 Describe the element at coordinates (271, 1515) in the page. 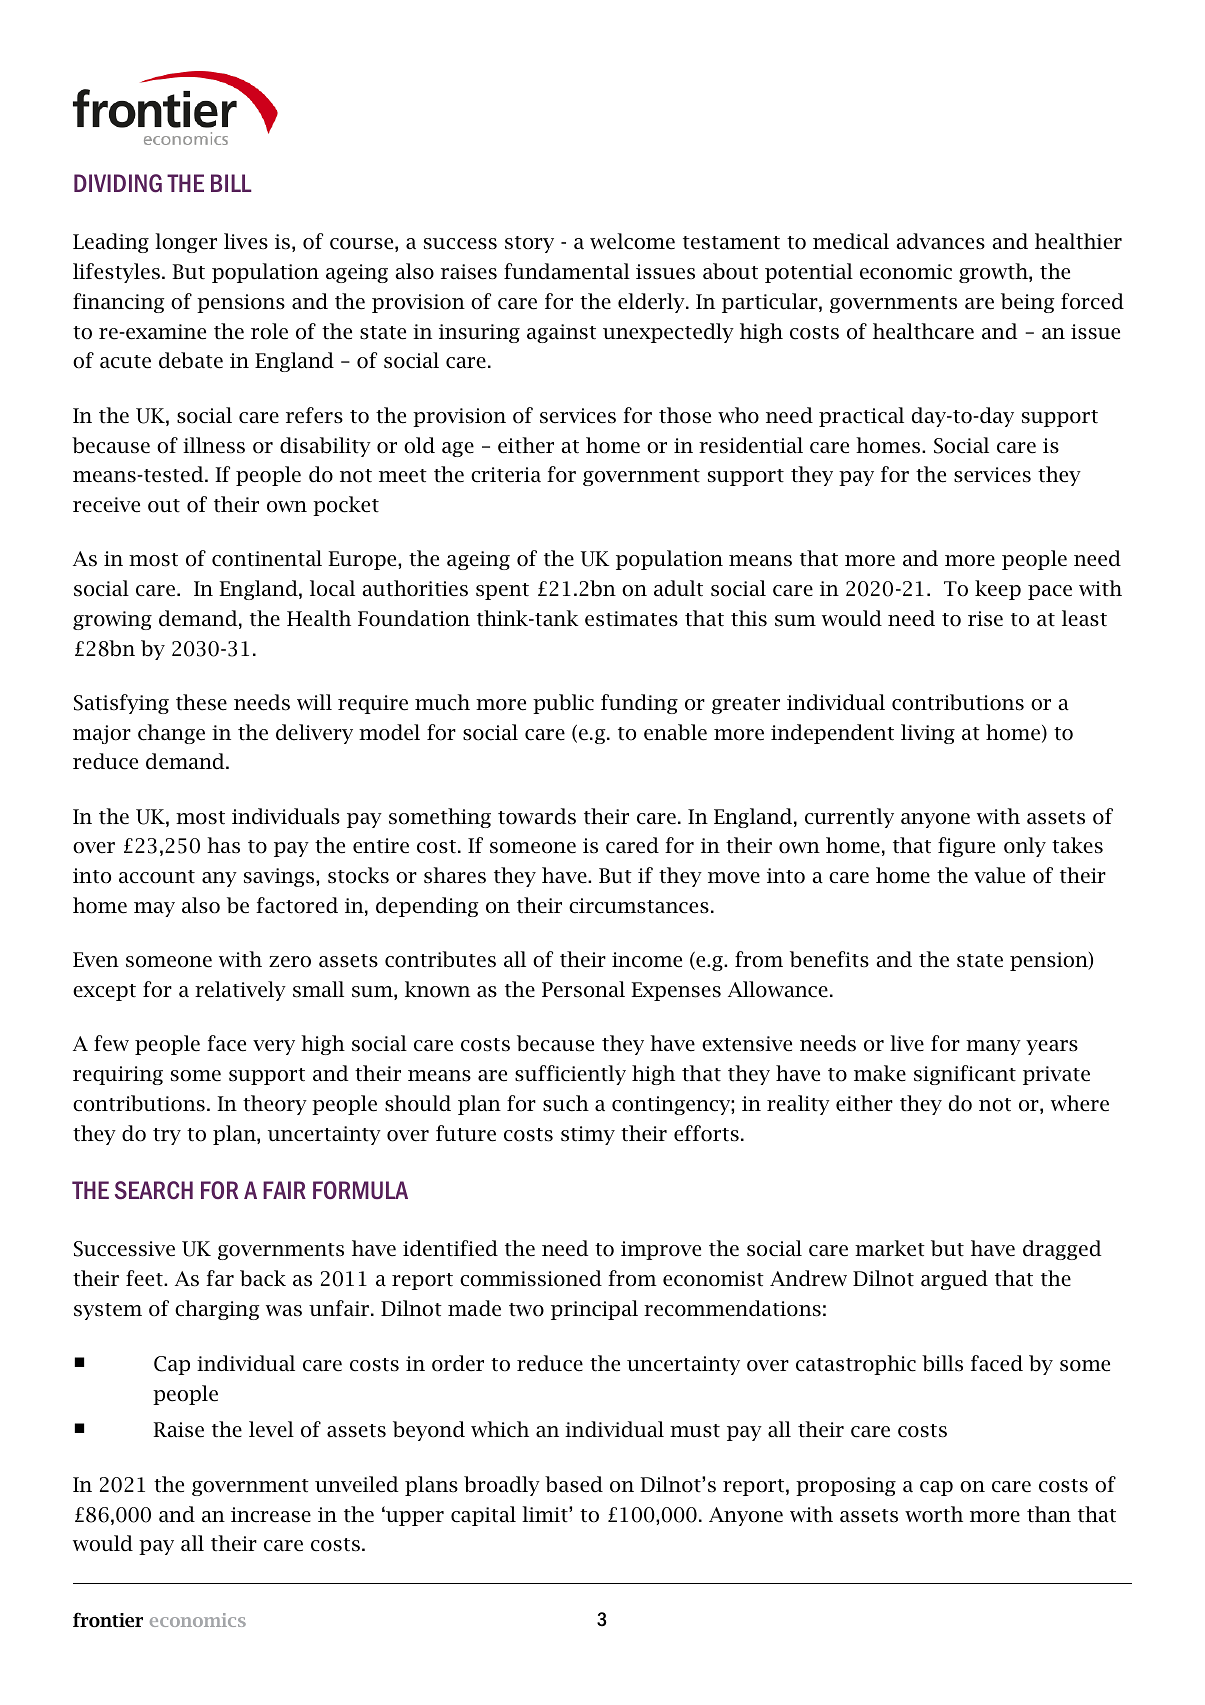

I see `increase` at that location.
